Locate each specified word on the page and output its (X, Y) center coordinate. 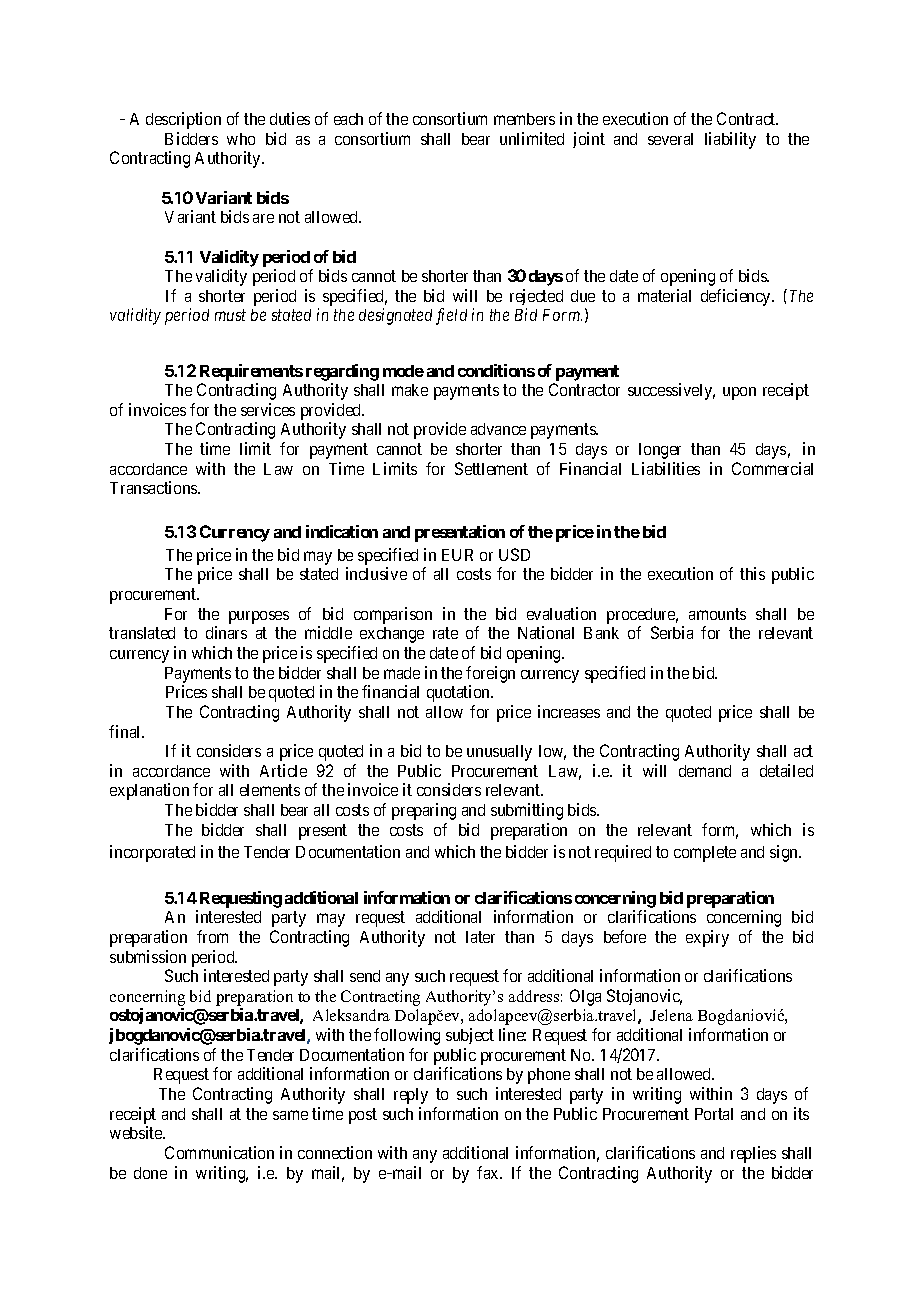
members (524, 119)
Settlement (491, 468)
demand (705, 771)
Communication (219, 1152)
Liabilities (666, 468)
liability (730, 140)
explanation (149, 791)
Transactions (154, 487)
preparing (424, 811)
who (241, 139)
